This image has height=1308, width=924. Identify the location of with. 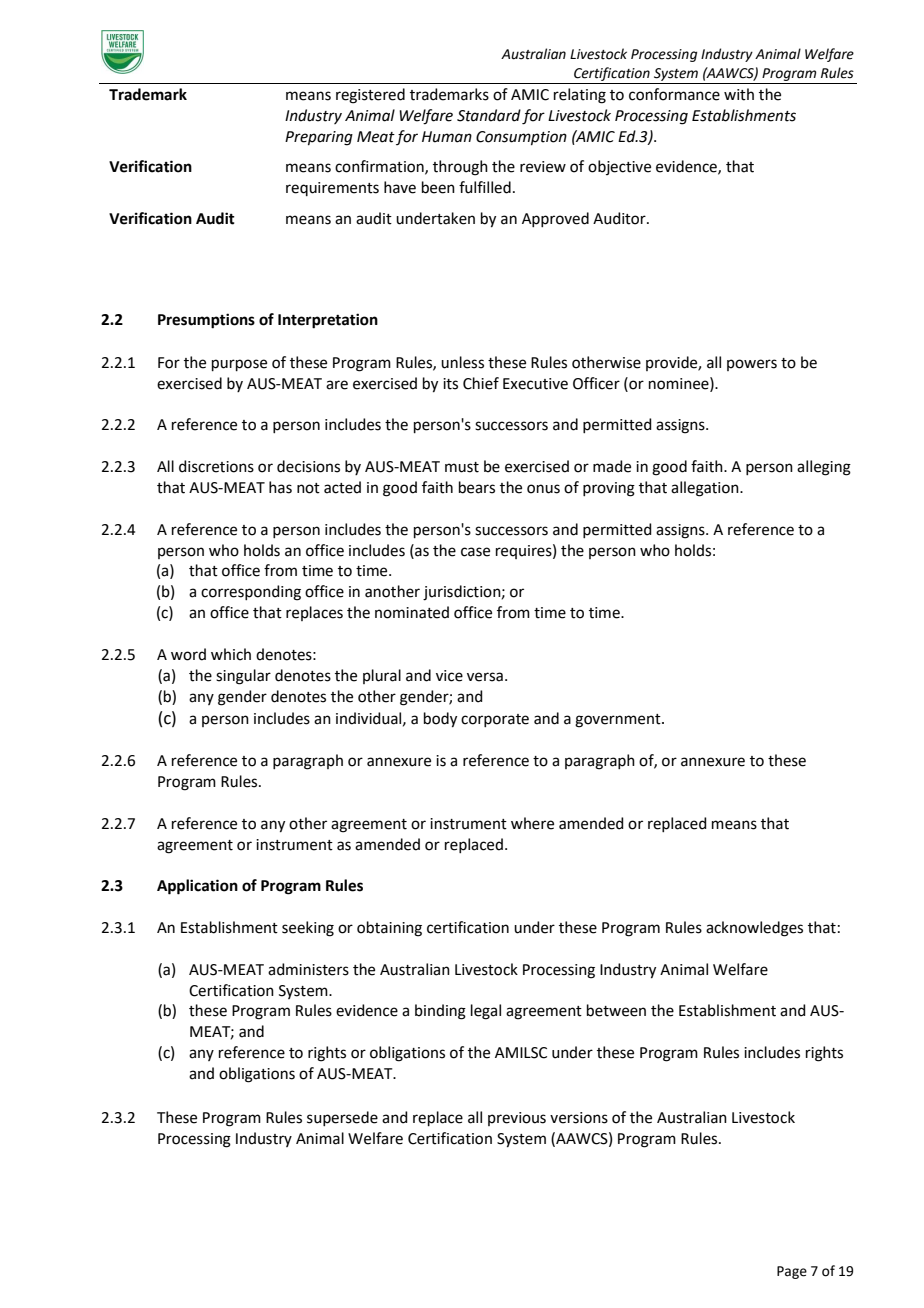
(739, 94).
